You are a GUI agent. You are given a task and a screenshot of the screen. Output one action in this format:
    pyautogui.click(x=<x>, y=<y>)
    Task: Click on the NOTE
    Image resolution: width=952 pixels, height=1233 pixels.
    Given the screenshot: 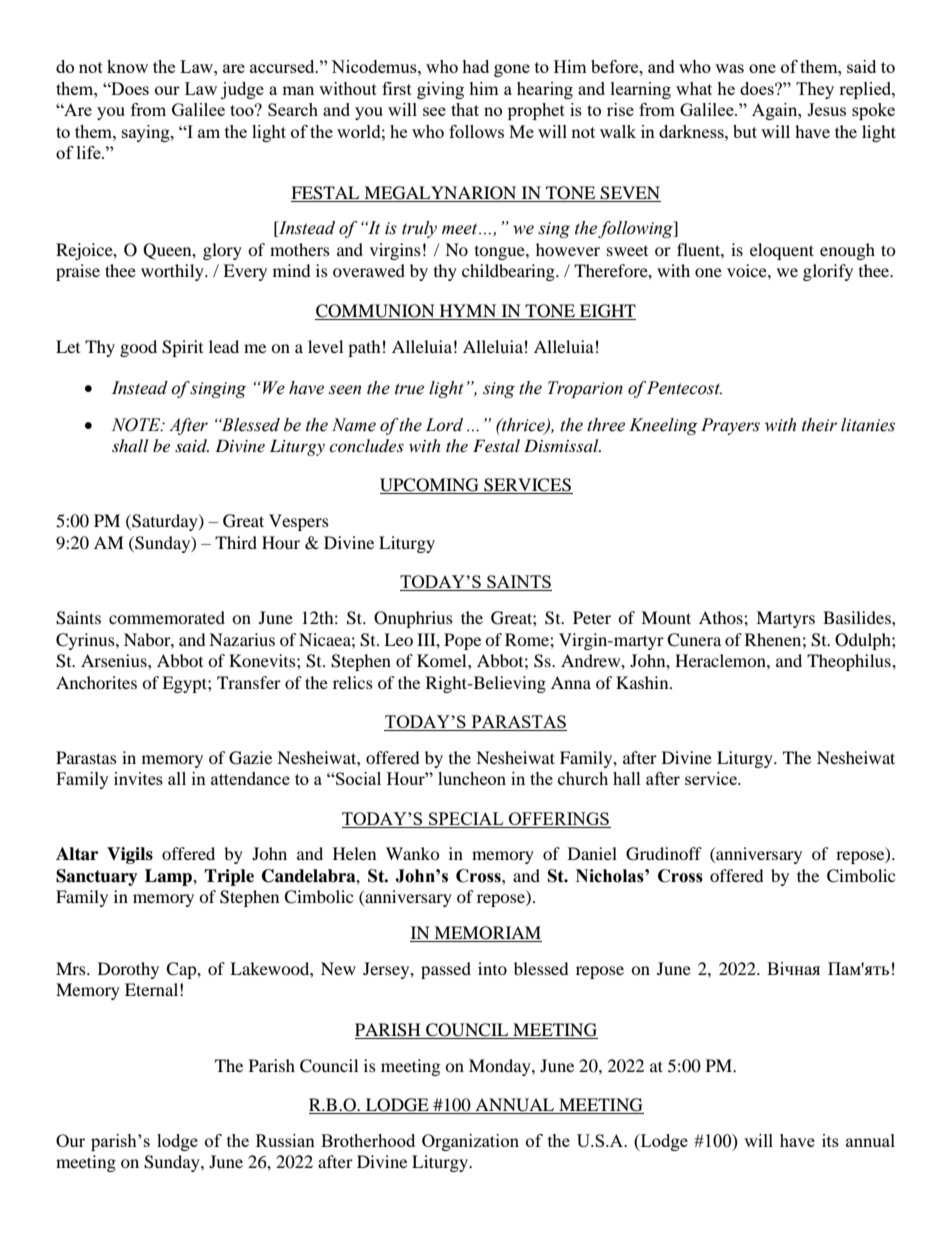 What is the action you would take?
    pyautogui.click(x=137, y=425)
